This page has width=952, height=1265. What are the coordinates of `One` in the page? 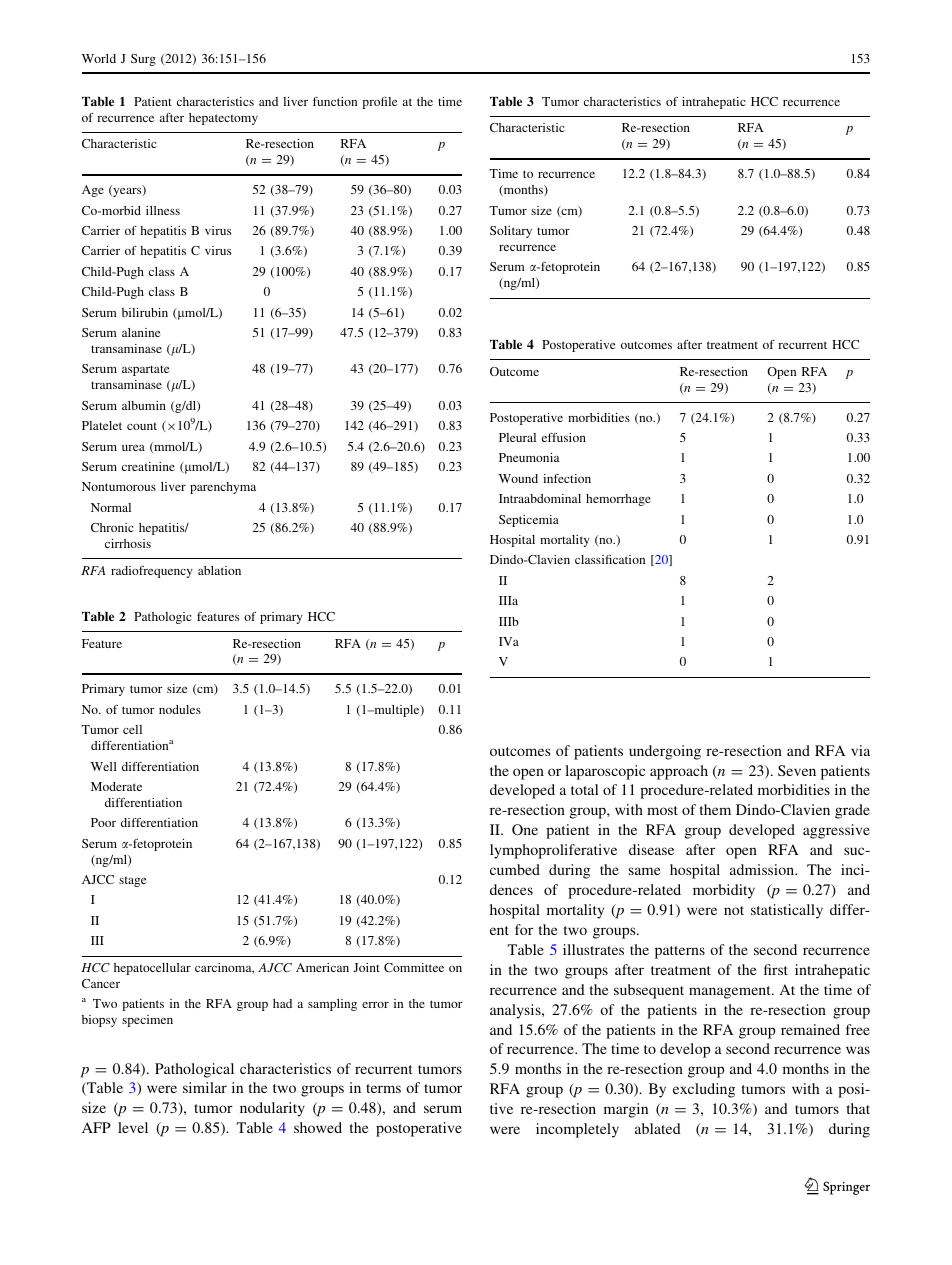 It's located at (525, 829).
